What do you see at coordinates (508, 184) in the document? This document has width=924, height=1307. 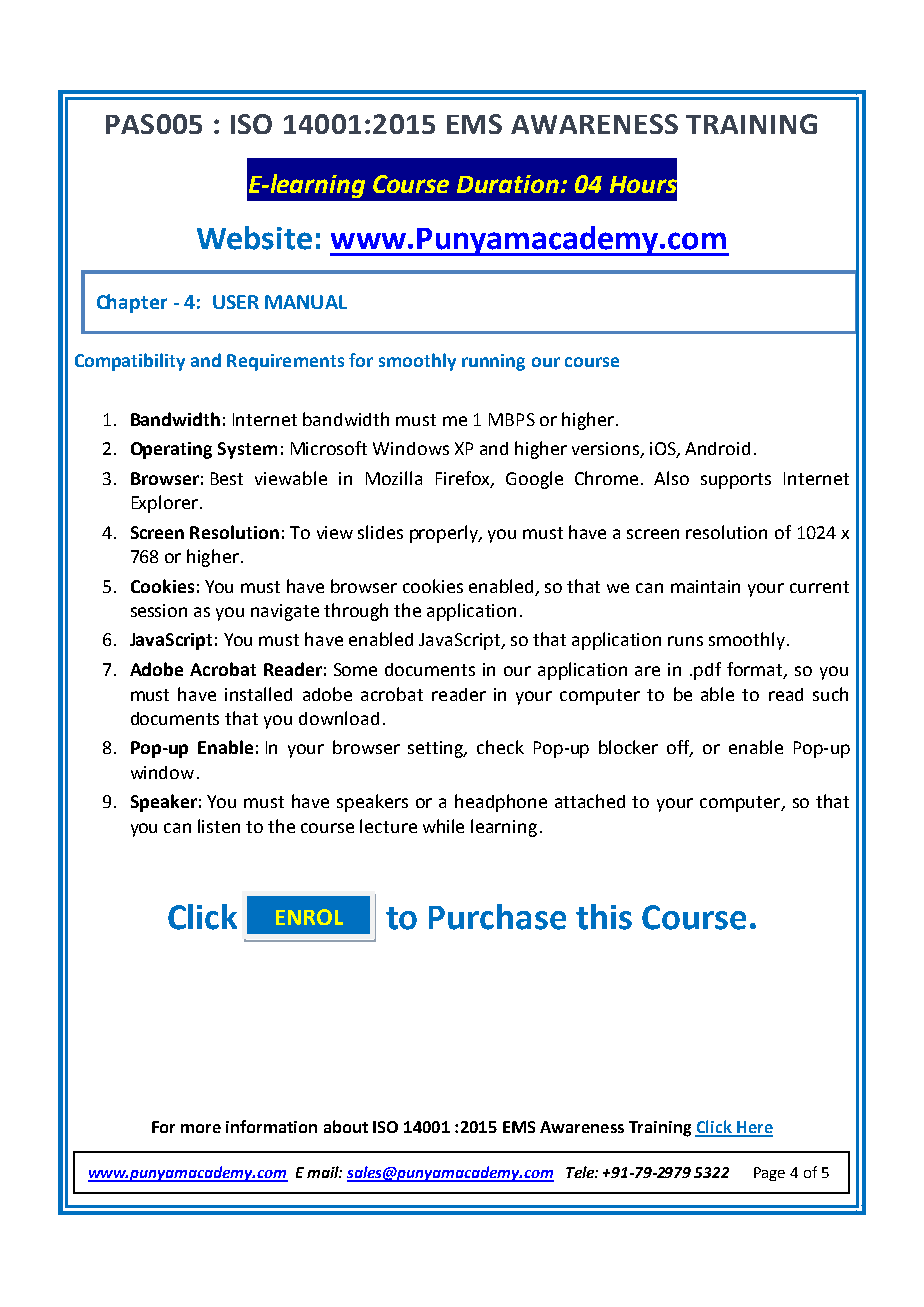 I see `Duration` at bounding box center [508, 184].
